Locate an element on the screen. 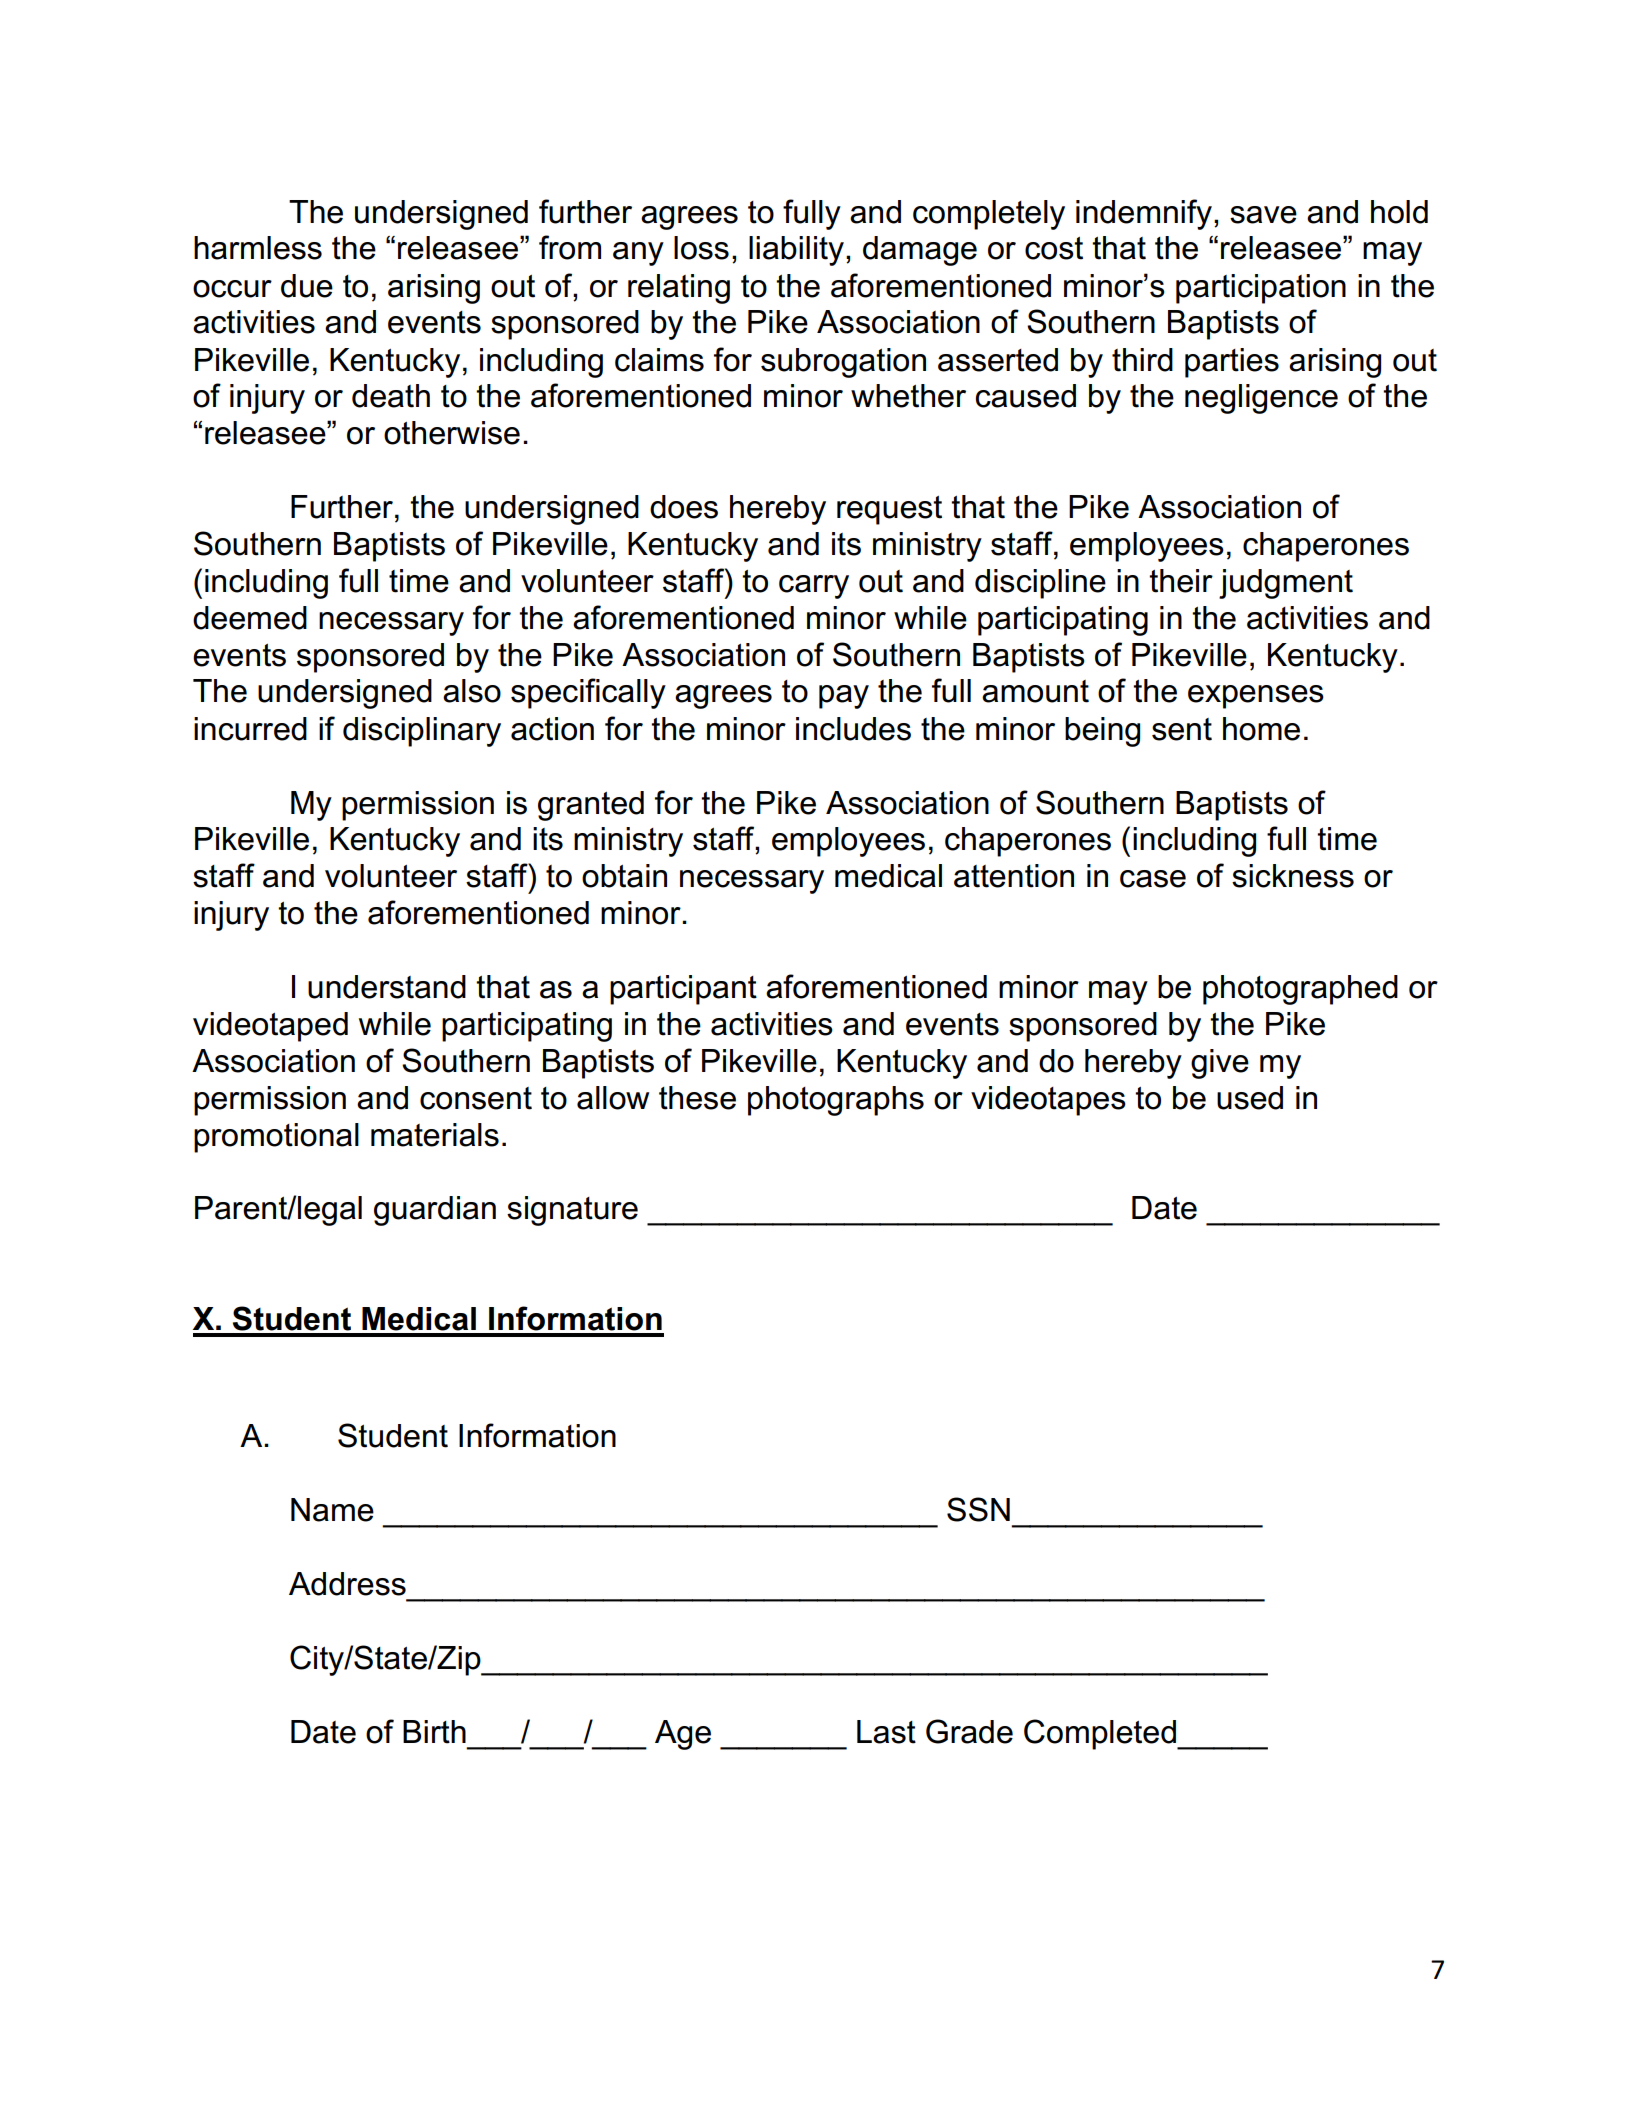 Image resolution: width=1638 pixels, height=2119 pixels. understand is located at coordinates (387, 987).
